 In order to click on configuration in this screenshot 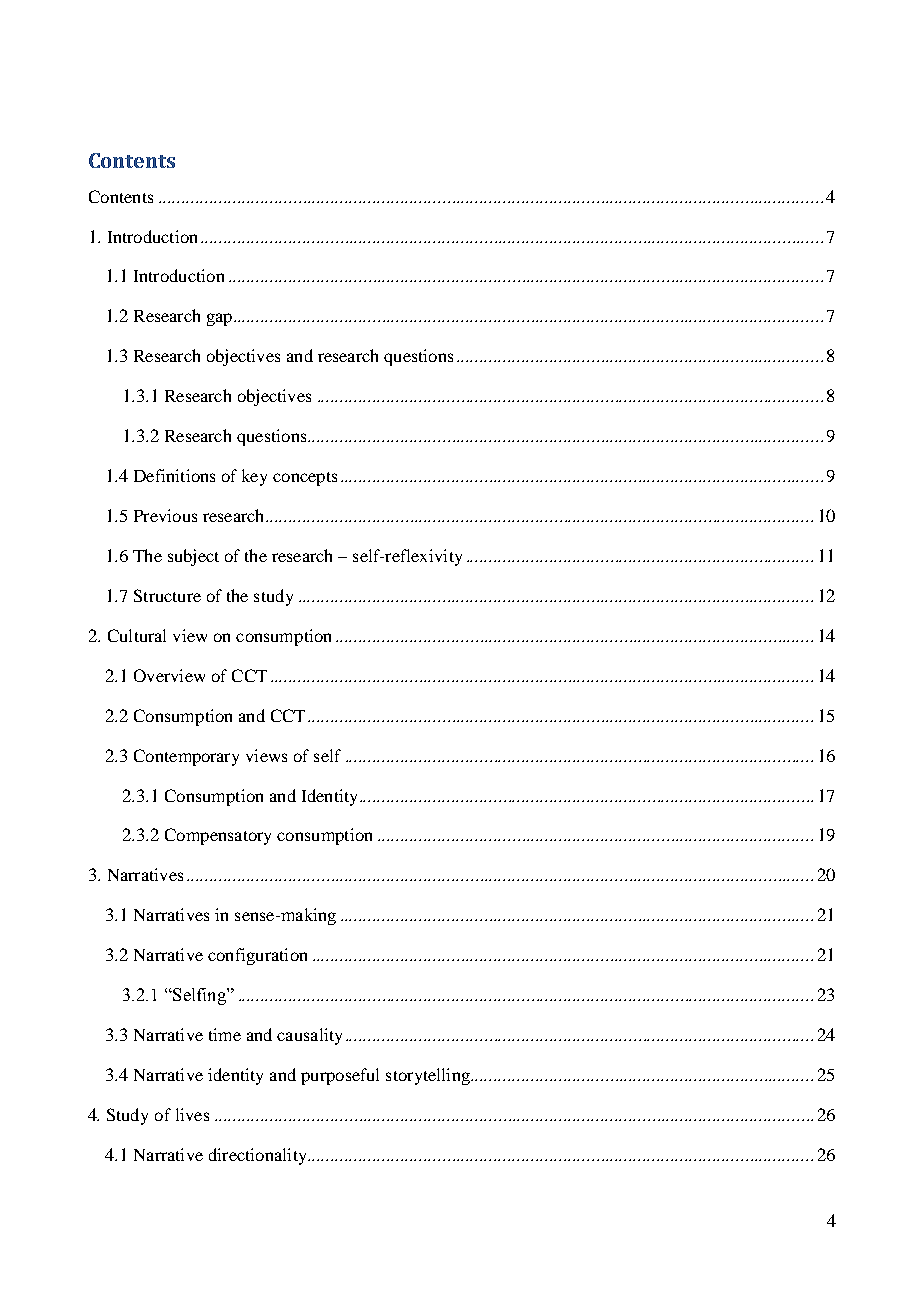, I will do `click(257, 956)`.
